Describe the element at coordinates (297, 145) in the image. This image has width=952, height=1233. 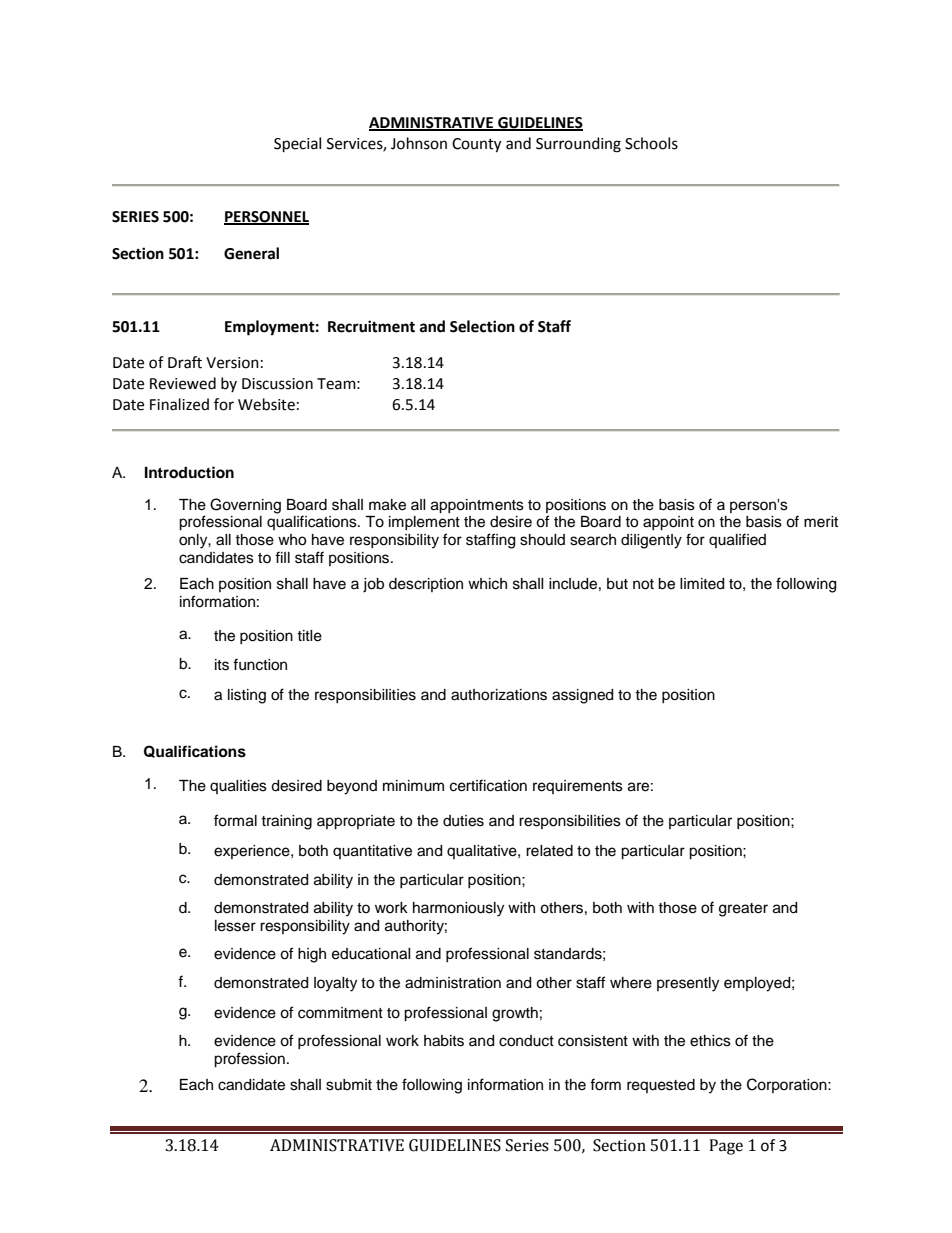
I see `Special` at that location.
